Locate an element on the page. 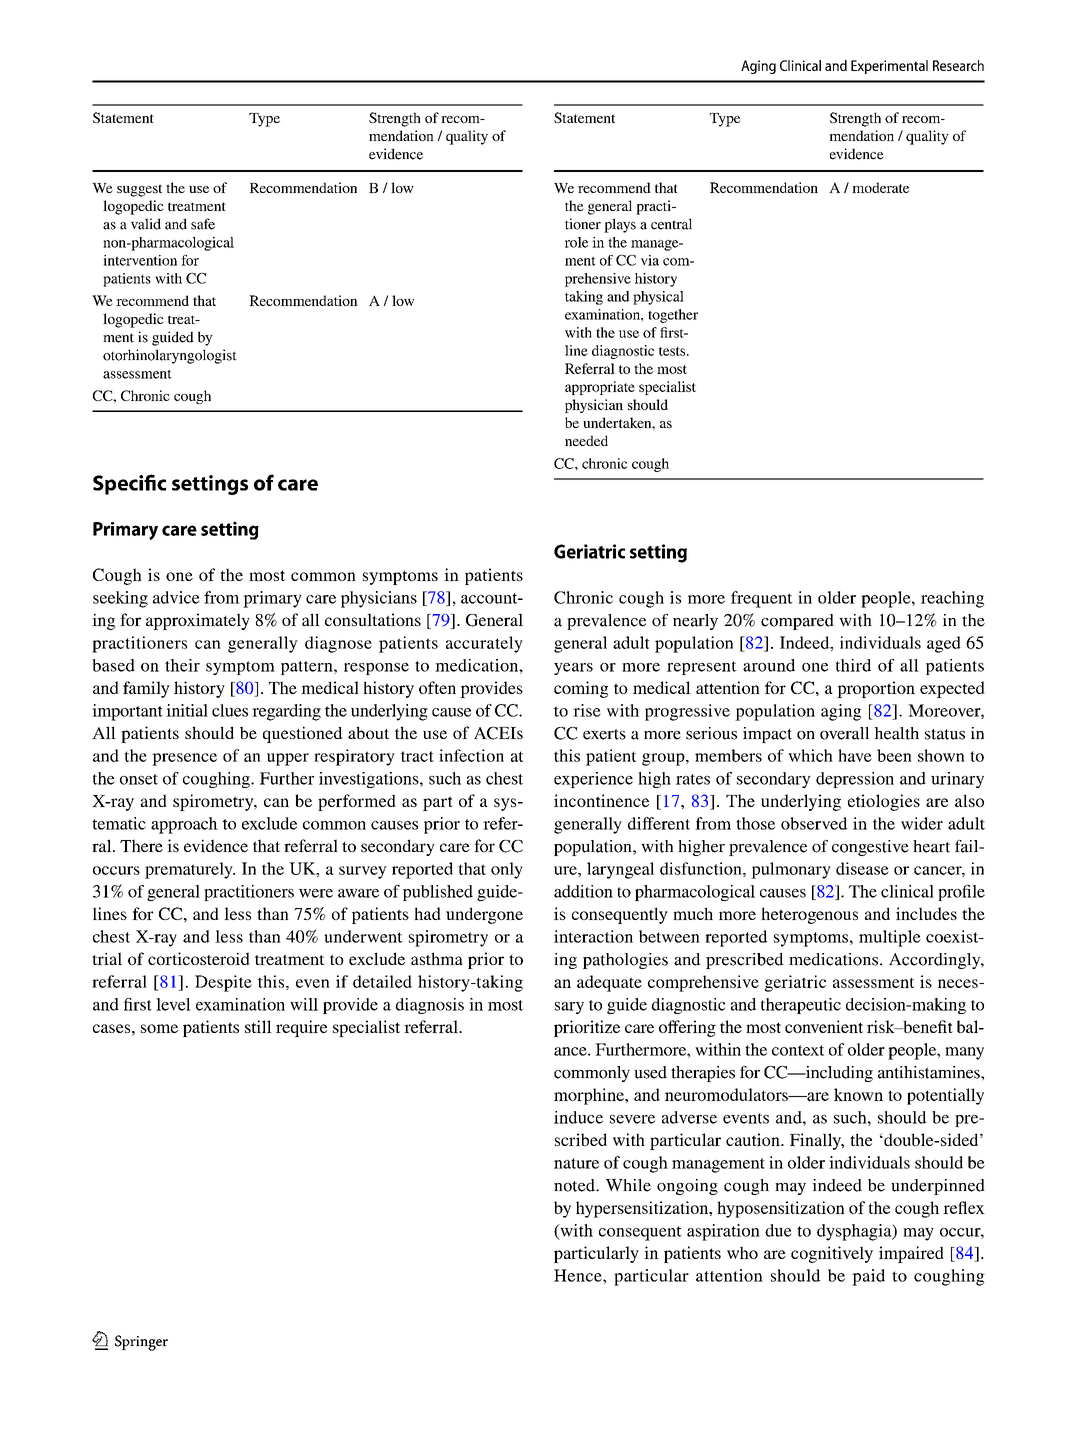 The image size is (1077, 1430). presence is located at coordinates (184, 759).
